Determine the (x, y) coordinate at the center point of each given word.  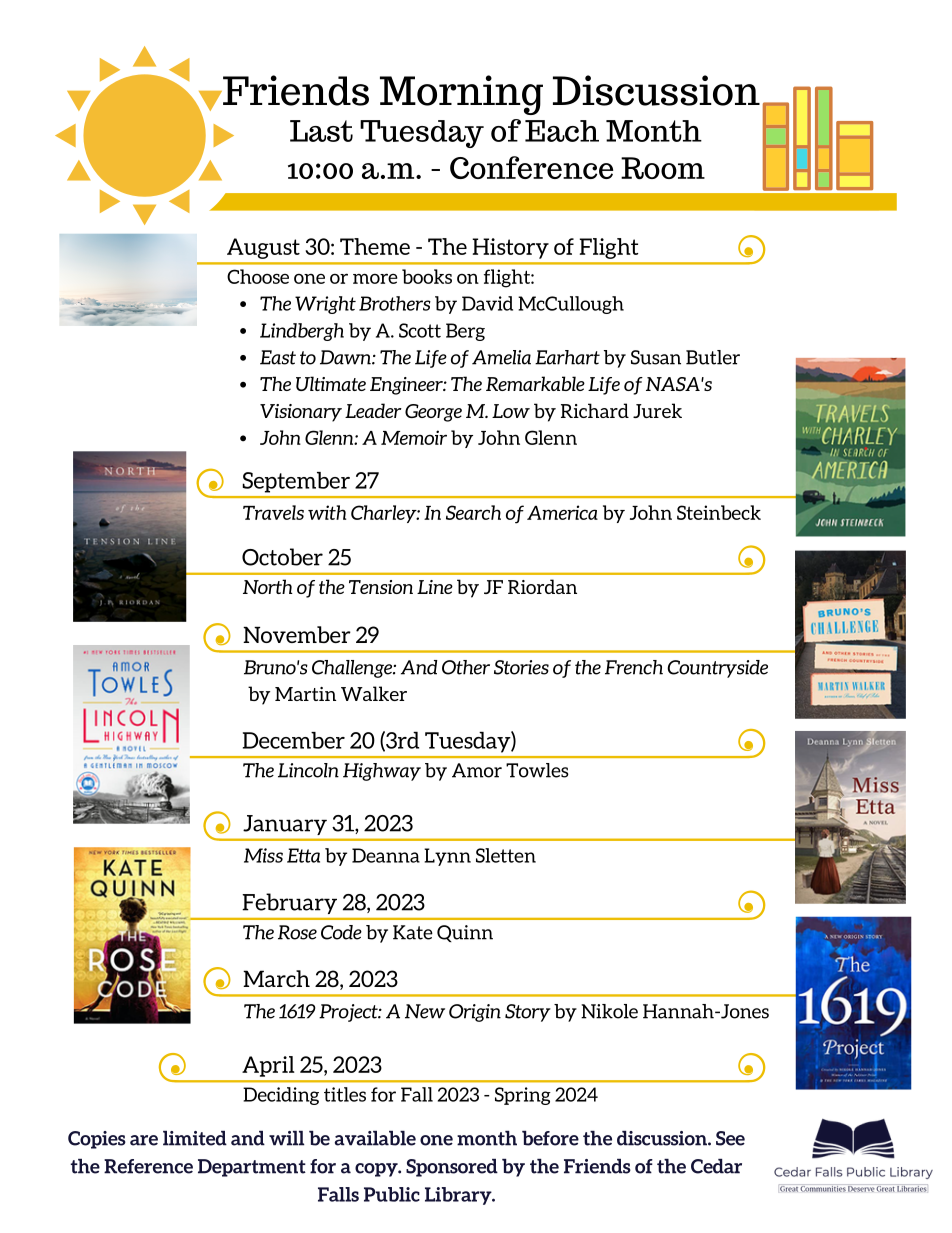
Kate (413, 932)
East (278, 357)
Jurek (657, 410)
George (433, 413)
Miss (263, 855)
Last (321, 131)
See (730, 1138)
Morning (461, 95)
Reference (148, 1166)
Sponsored (452, 1168)
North (268, 586)
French (634, 667)
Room (663, 168)
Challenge (353, 669)
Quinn (465, 933)
